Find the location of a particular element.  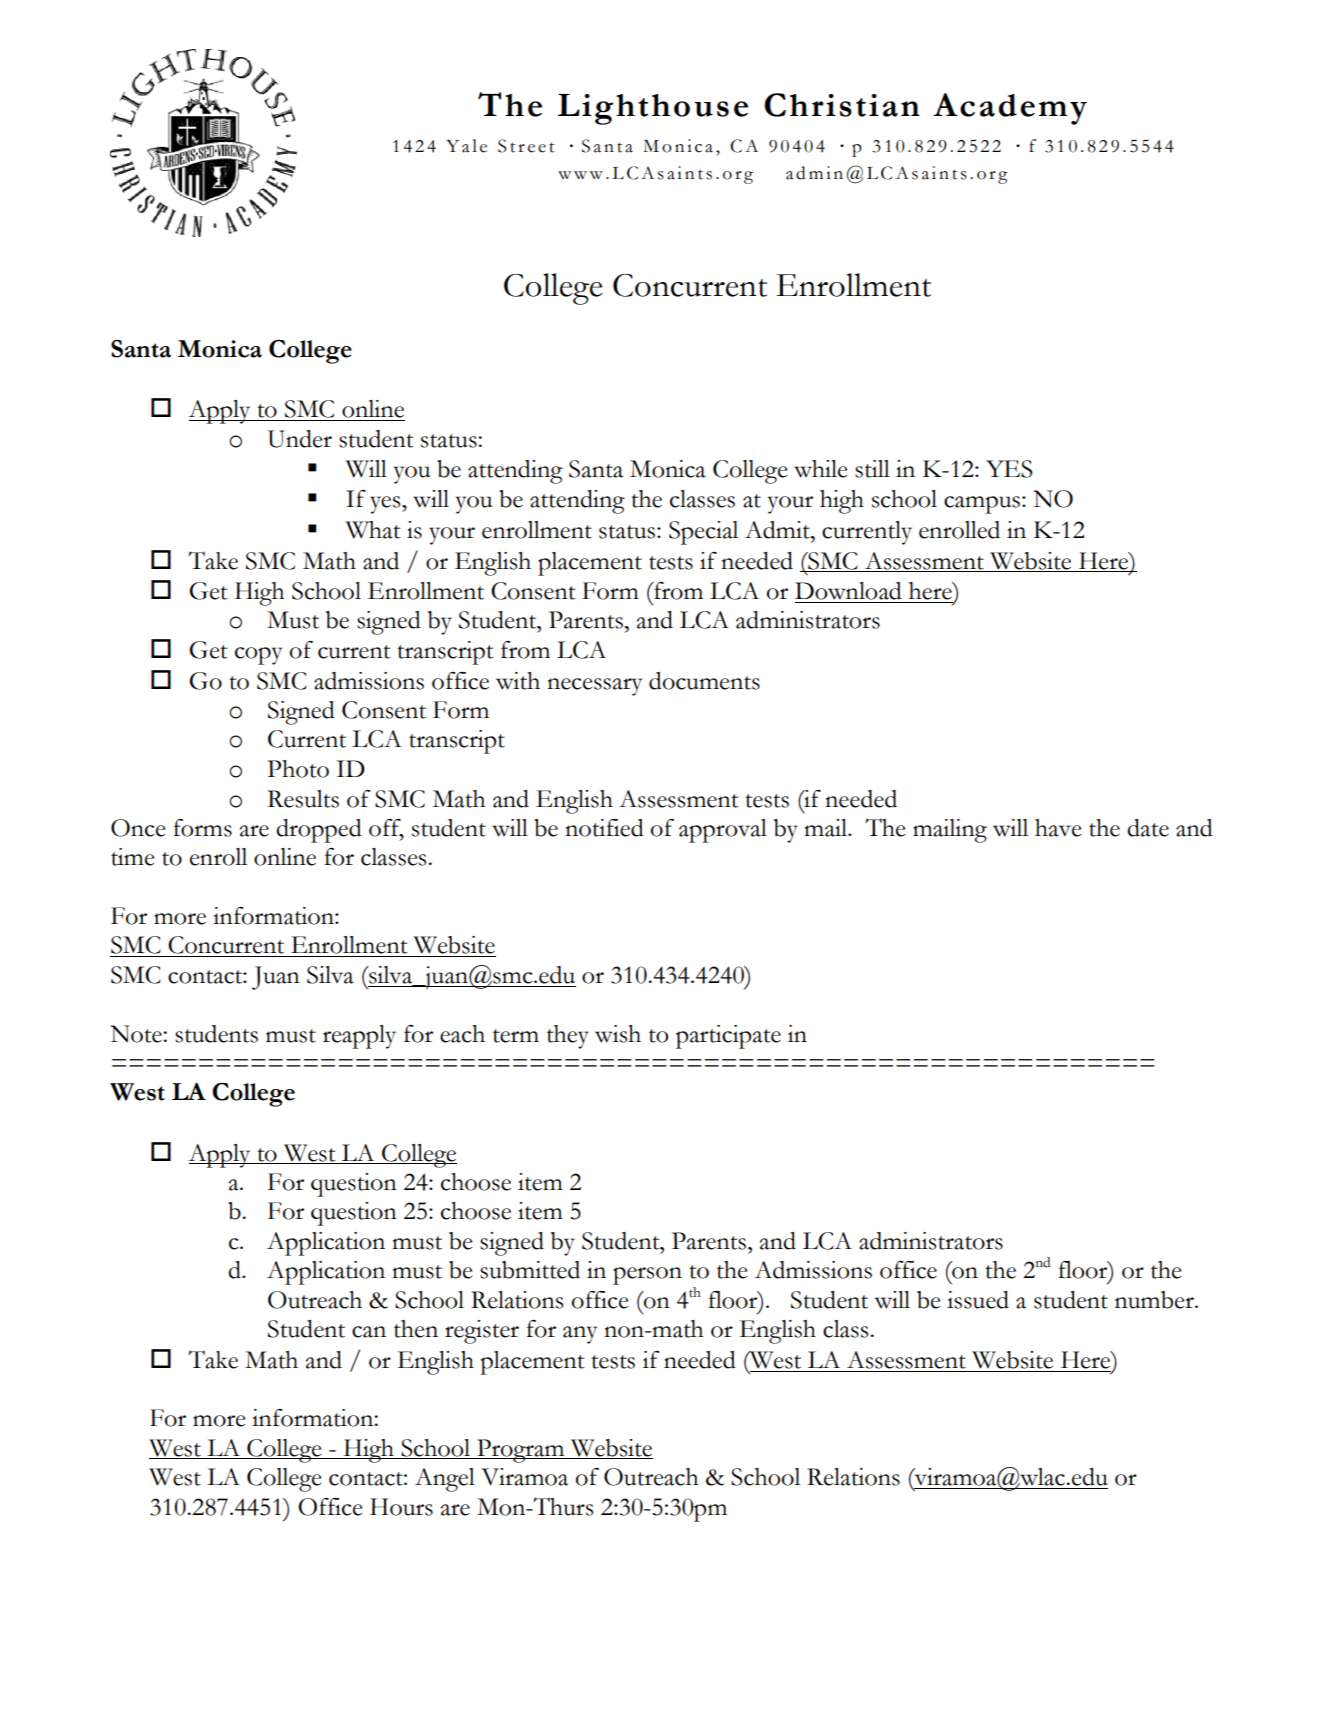

have is located at coordinates (1058, 828).
